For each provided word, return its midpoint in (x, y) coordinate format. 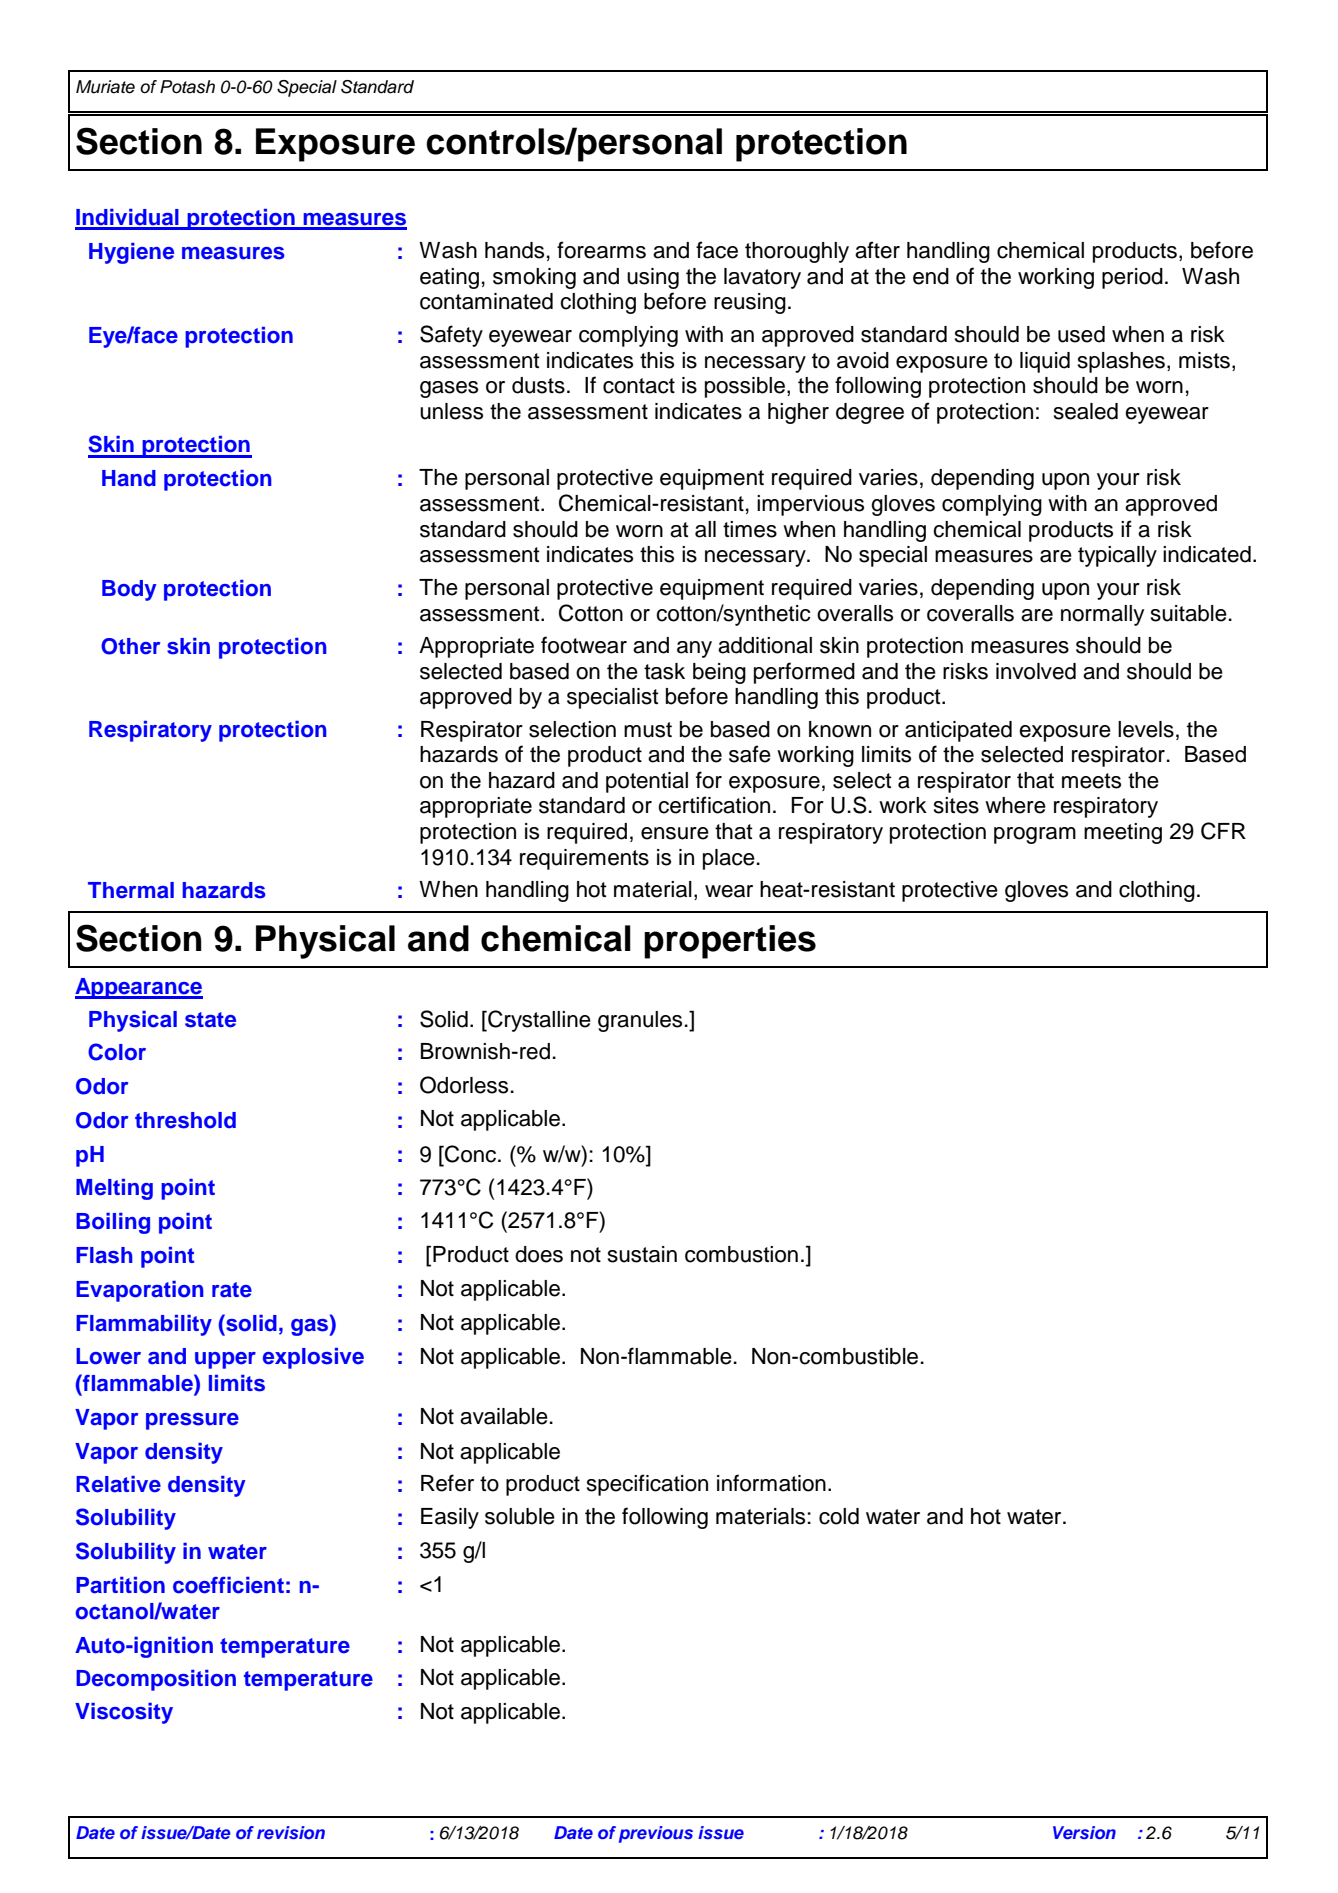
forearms (601, 250)
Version (1084, 1832)
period (1132, 278)
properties (730, 942)
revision (291, 1832)
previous (656, 1834)
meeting (1123, 833)
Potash (187, 87)
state (210, 1020)
